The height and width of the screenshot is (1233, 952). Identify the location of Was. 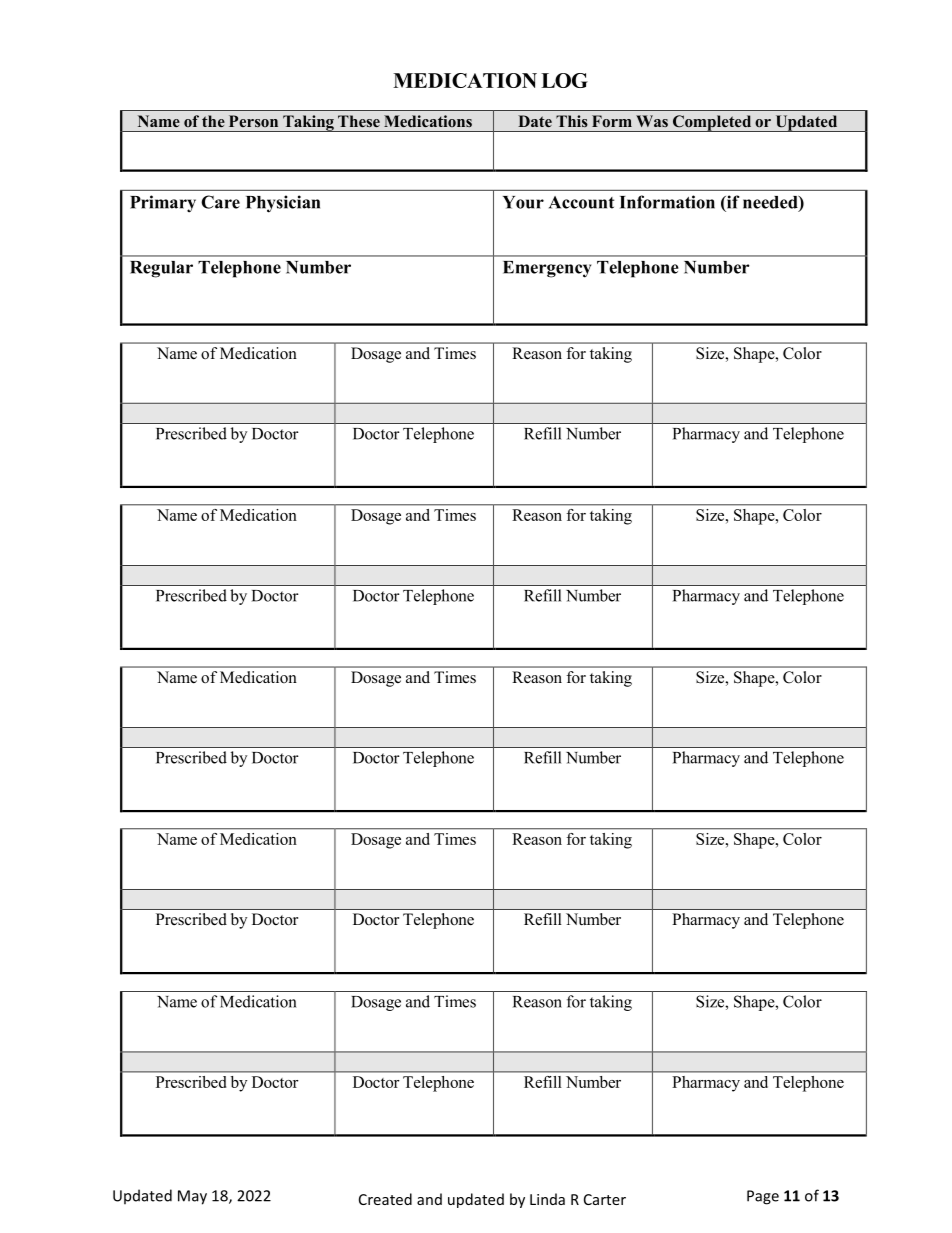
(652, 121).
